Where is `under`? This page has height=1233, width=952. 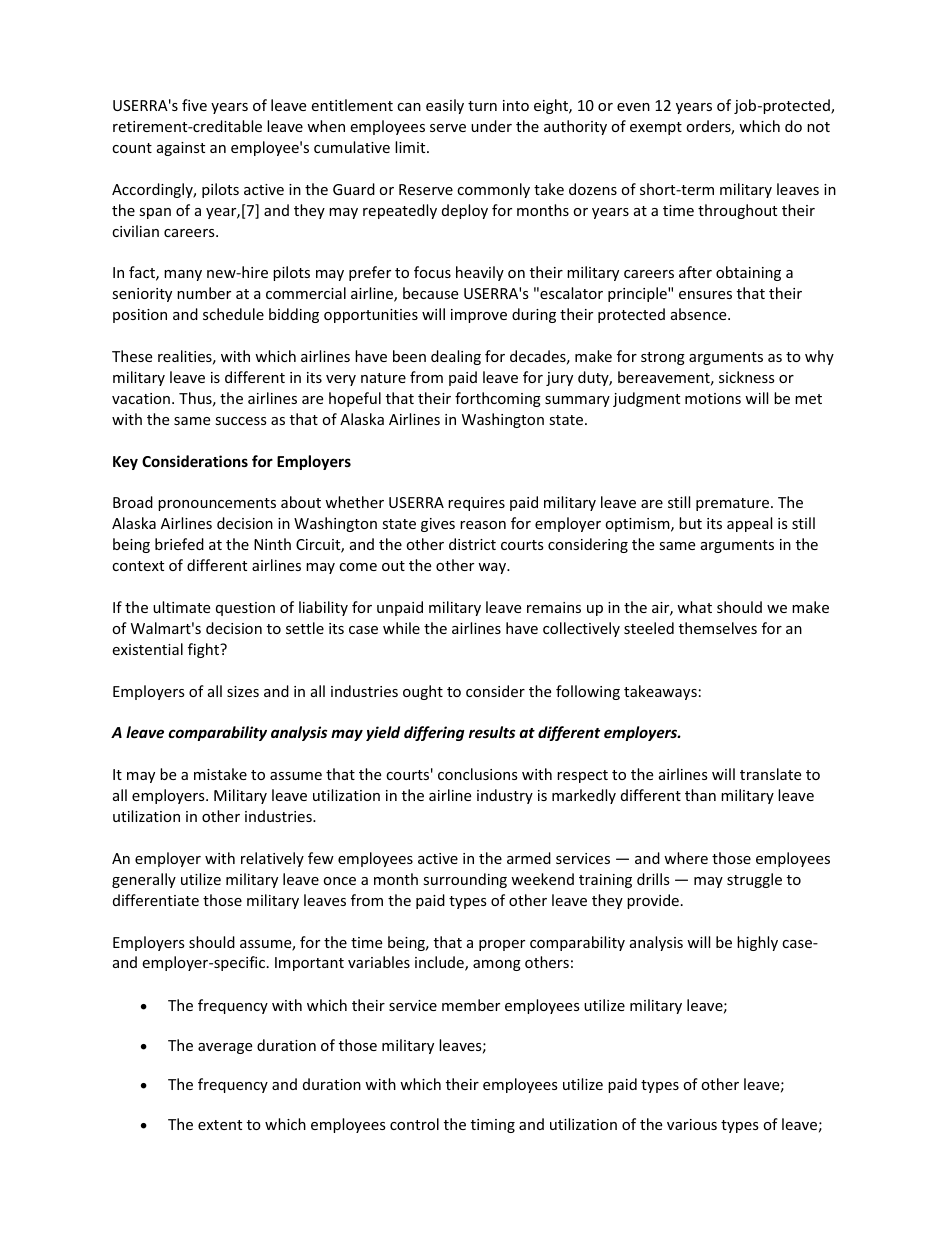
under is located at coordinates (491, 126).
